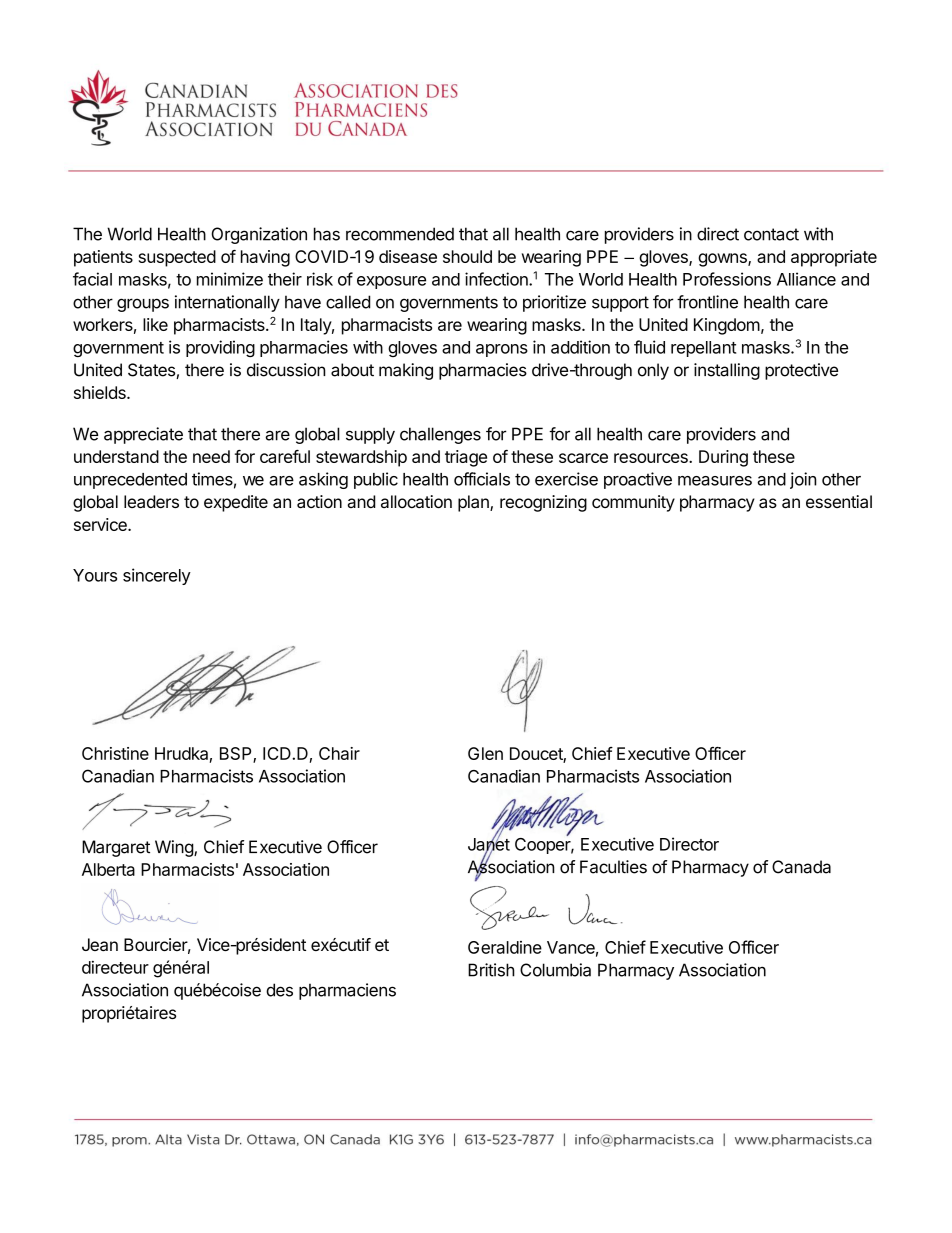 The width and height of the image is (952, 1233). I want to click on Columbia, so click(555, 970).
